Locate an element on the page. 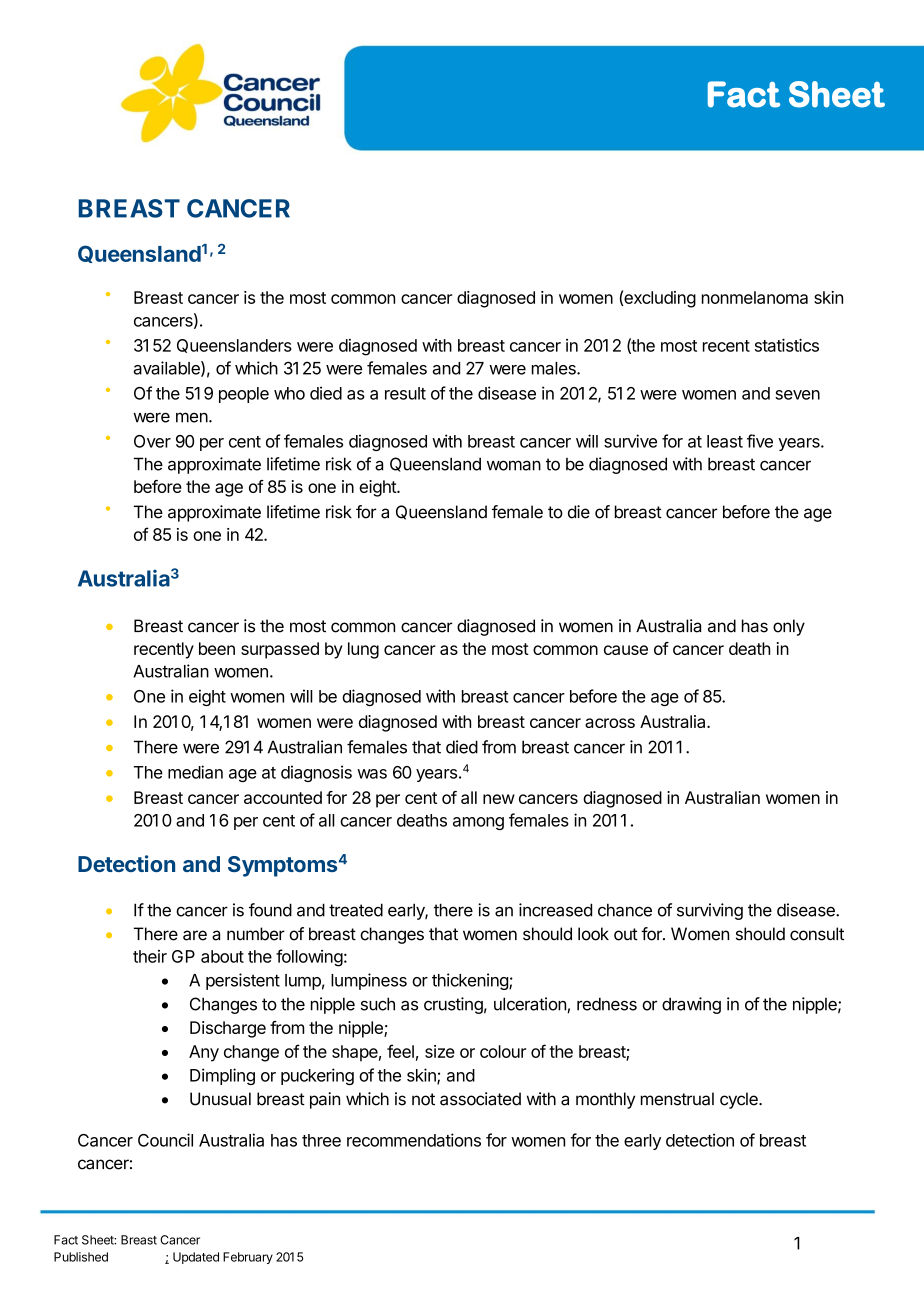  among is located at coordinates (478, 823).
